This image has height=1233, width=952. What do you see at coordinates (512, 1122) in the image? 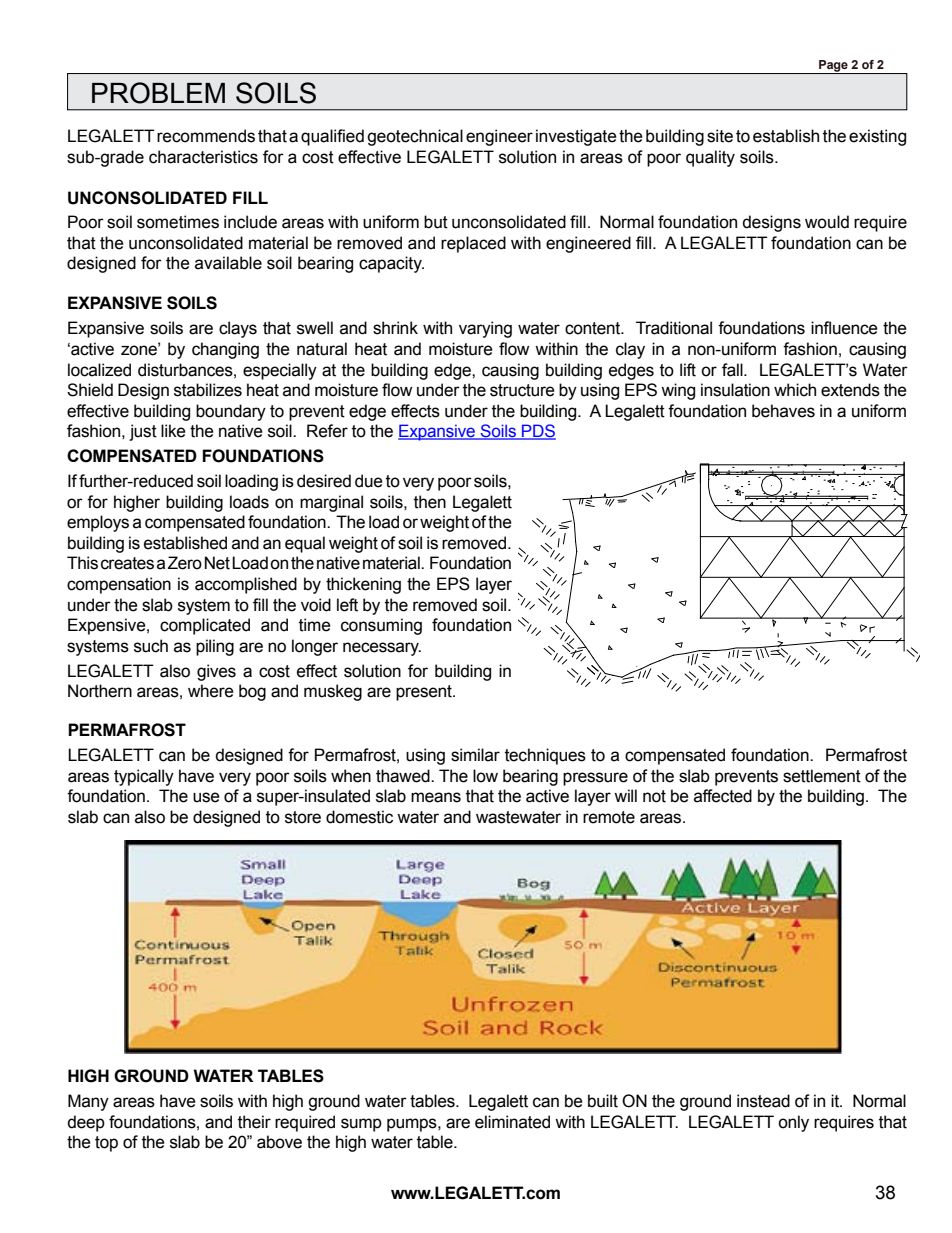
I see `eliminated` at bounding box center [512, 1122].
